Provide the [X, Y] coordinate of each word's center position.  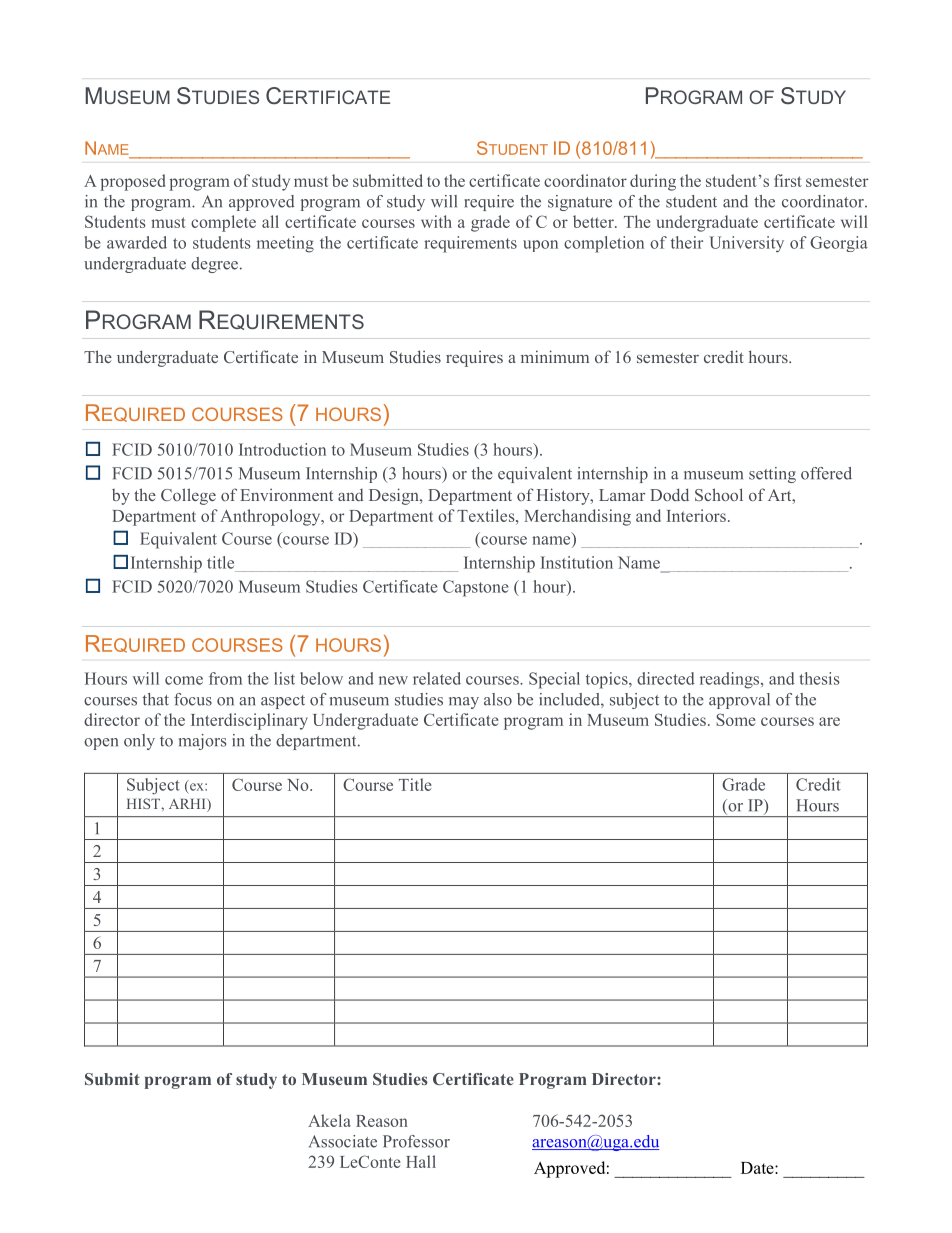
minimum [555, 356]
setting [772, 475]
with [436, 221]
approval [739, 701]
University [746, 244]
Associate [343, 1141]
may [464, 703]
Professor [416, 1141]
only [139, 742]
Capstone [476, 588]
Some [736, 719]
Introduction [282, 449]
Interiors [696, 515]
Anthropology [271, 517]
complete [223, 223]
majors [202, 742]
